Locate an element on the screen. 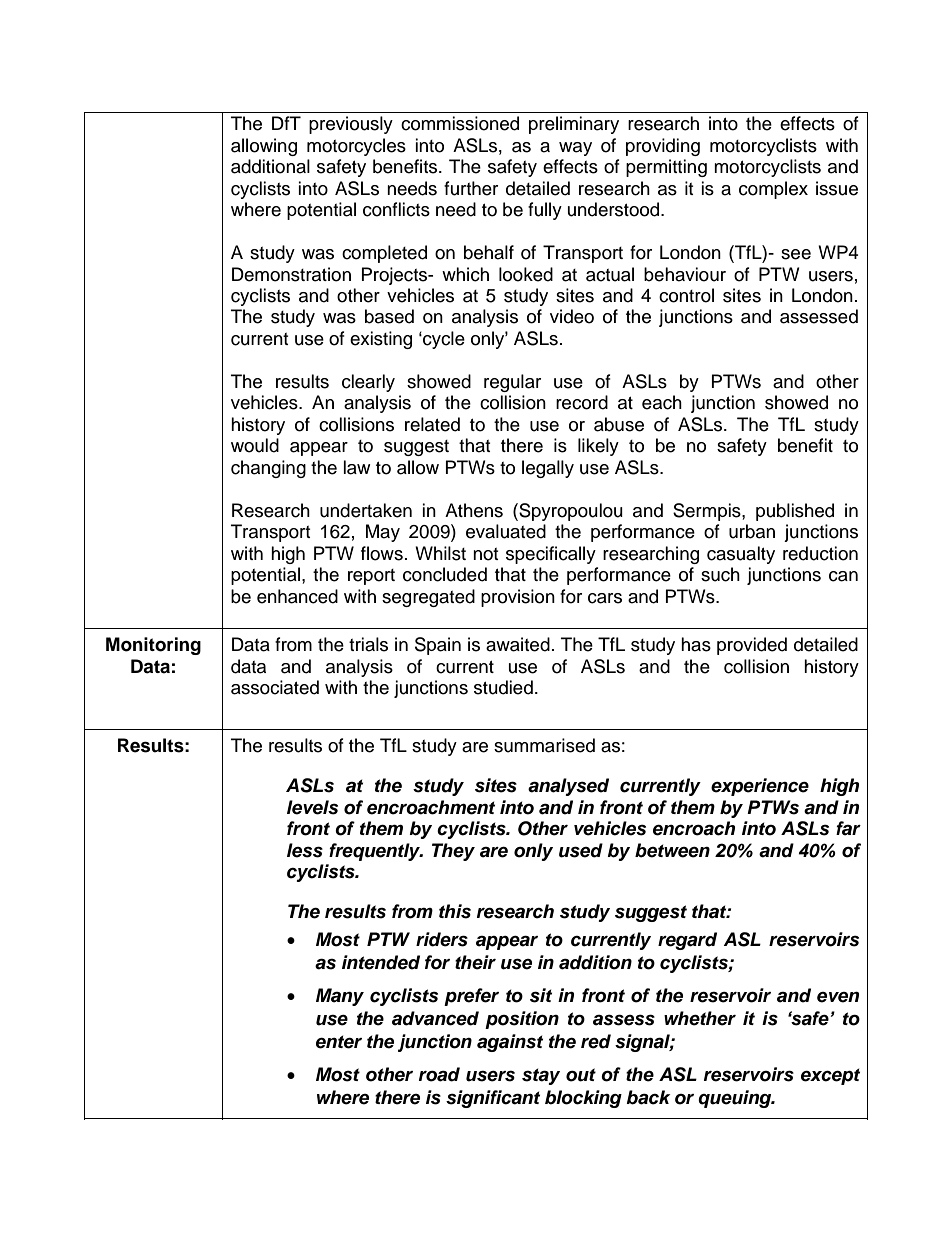  queuing is located at coordinates (736, 1099).
